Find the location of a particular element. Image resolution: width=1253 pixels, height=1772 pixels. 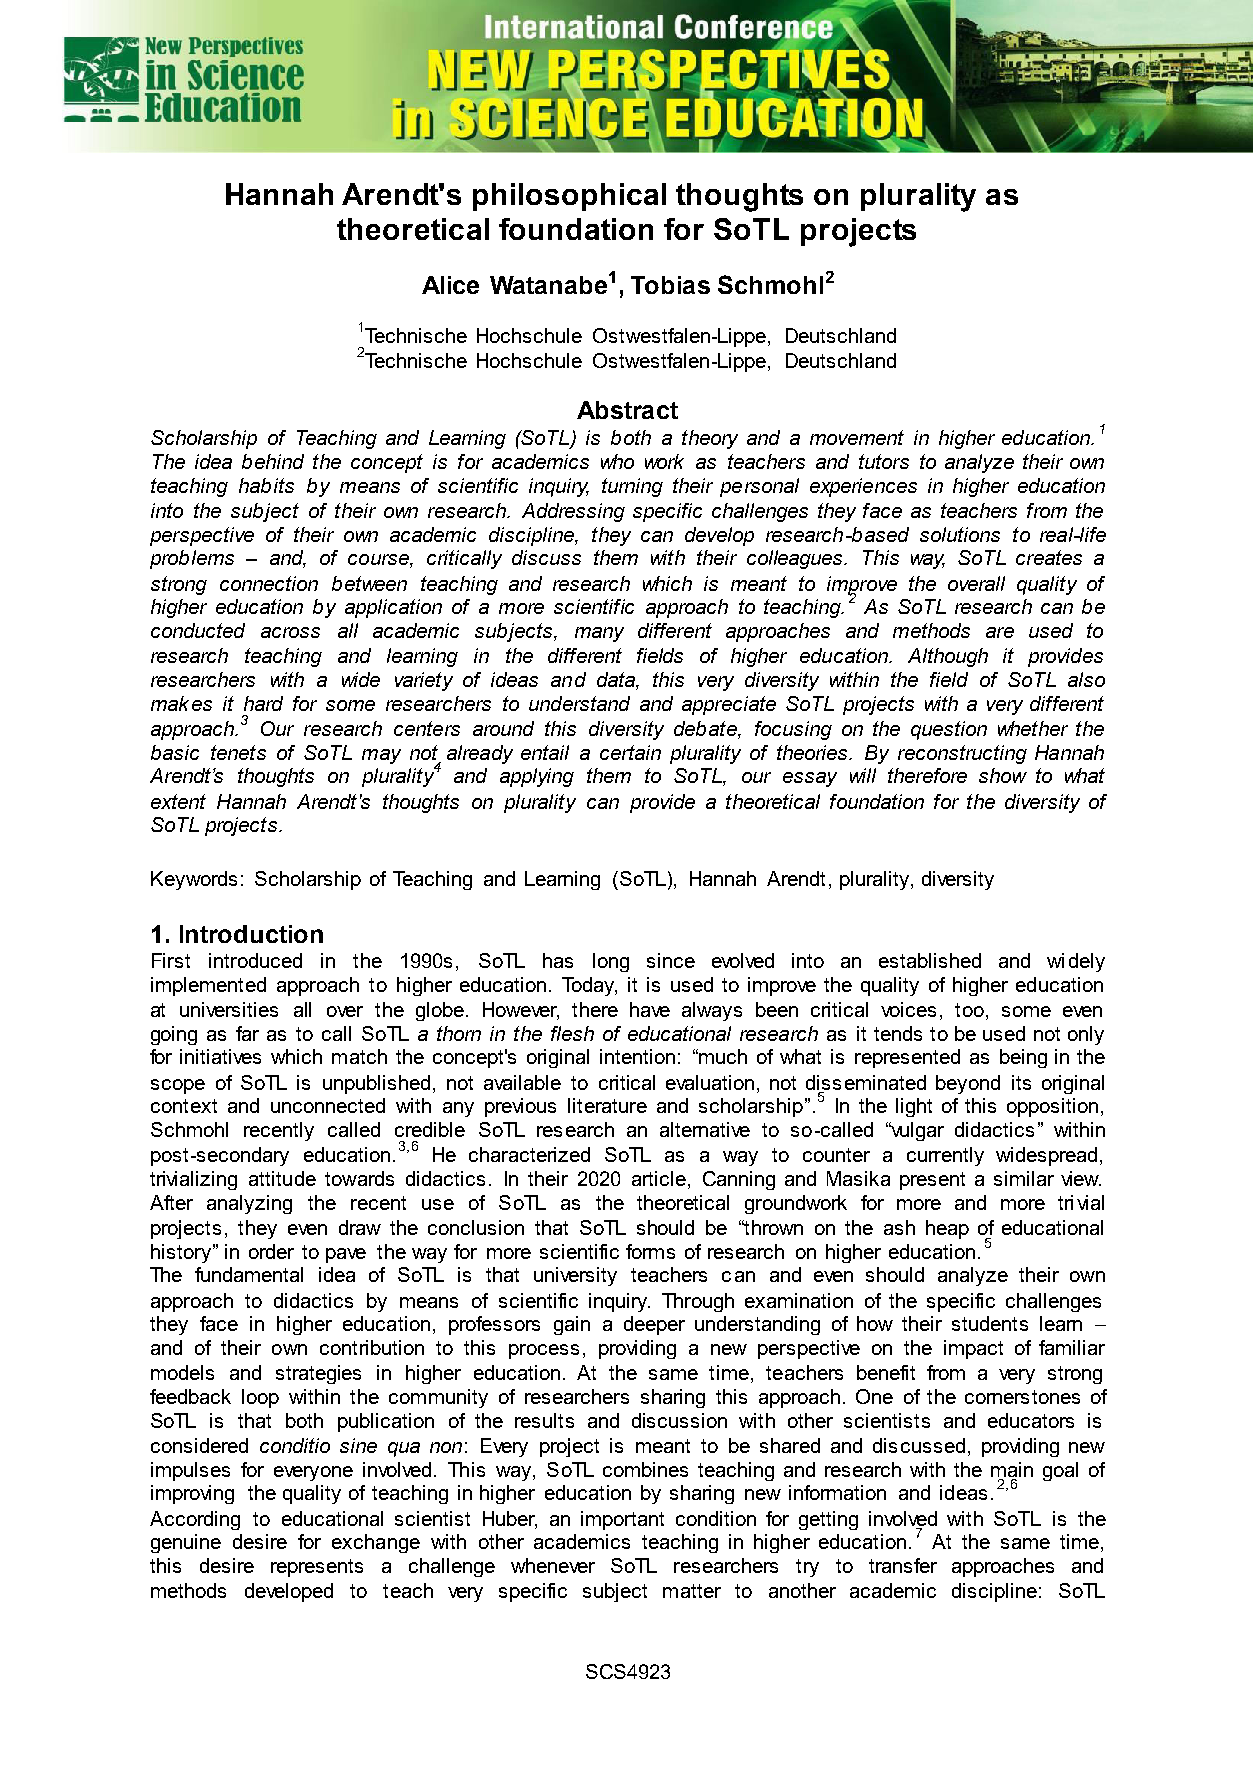

important is located at coordinates (622, 1520).
